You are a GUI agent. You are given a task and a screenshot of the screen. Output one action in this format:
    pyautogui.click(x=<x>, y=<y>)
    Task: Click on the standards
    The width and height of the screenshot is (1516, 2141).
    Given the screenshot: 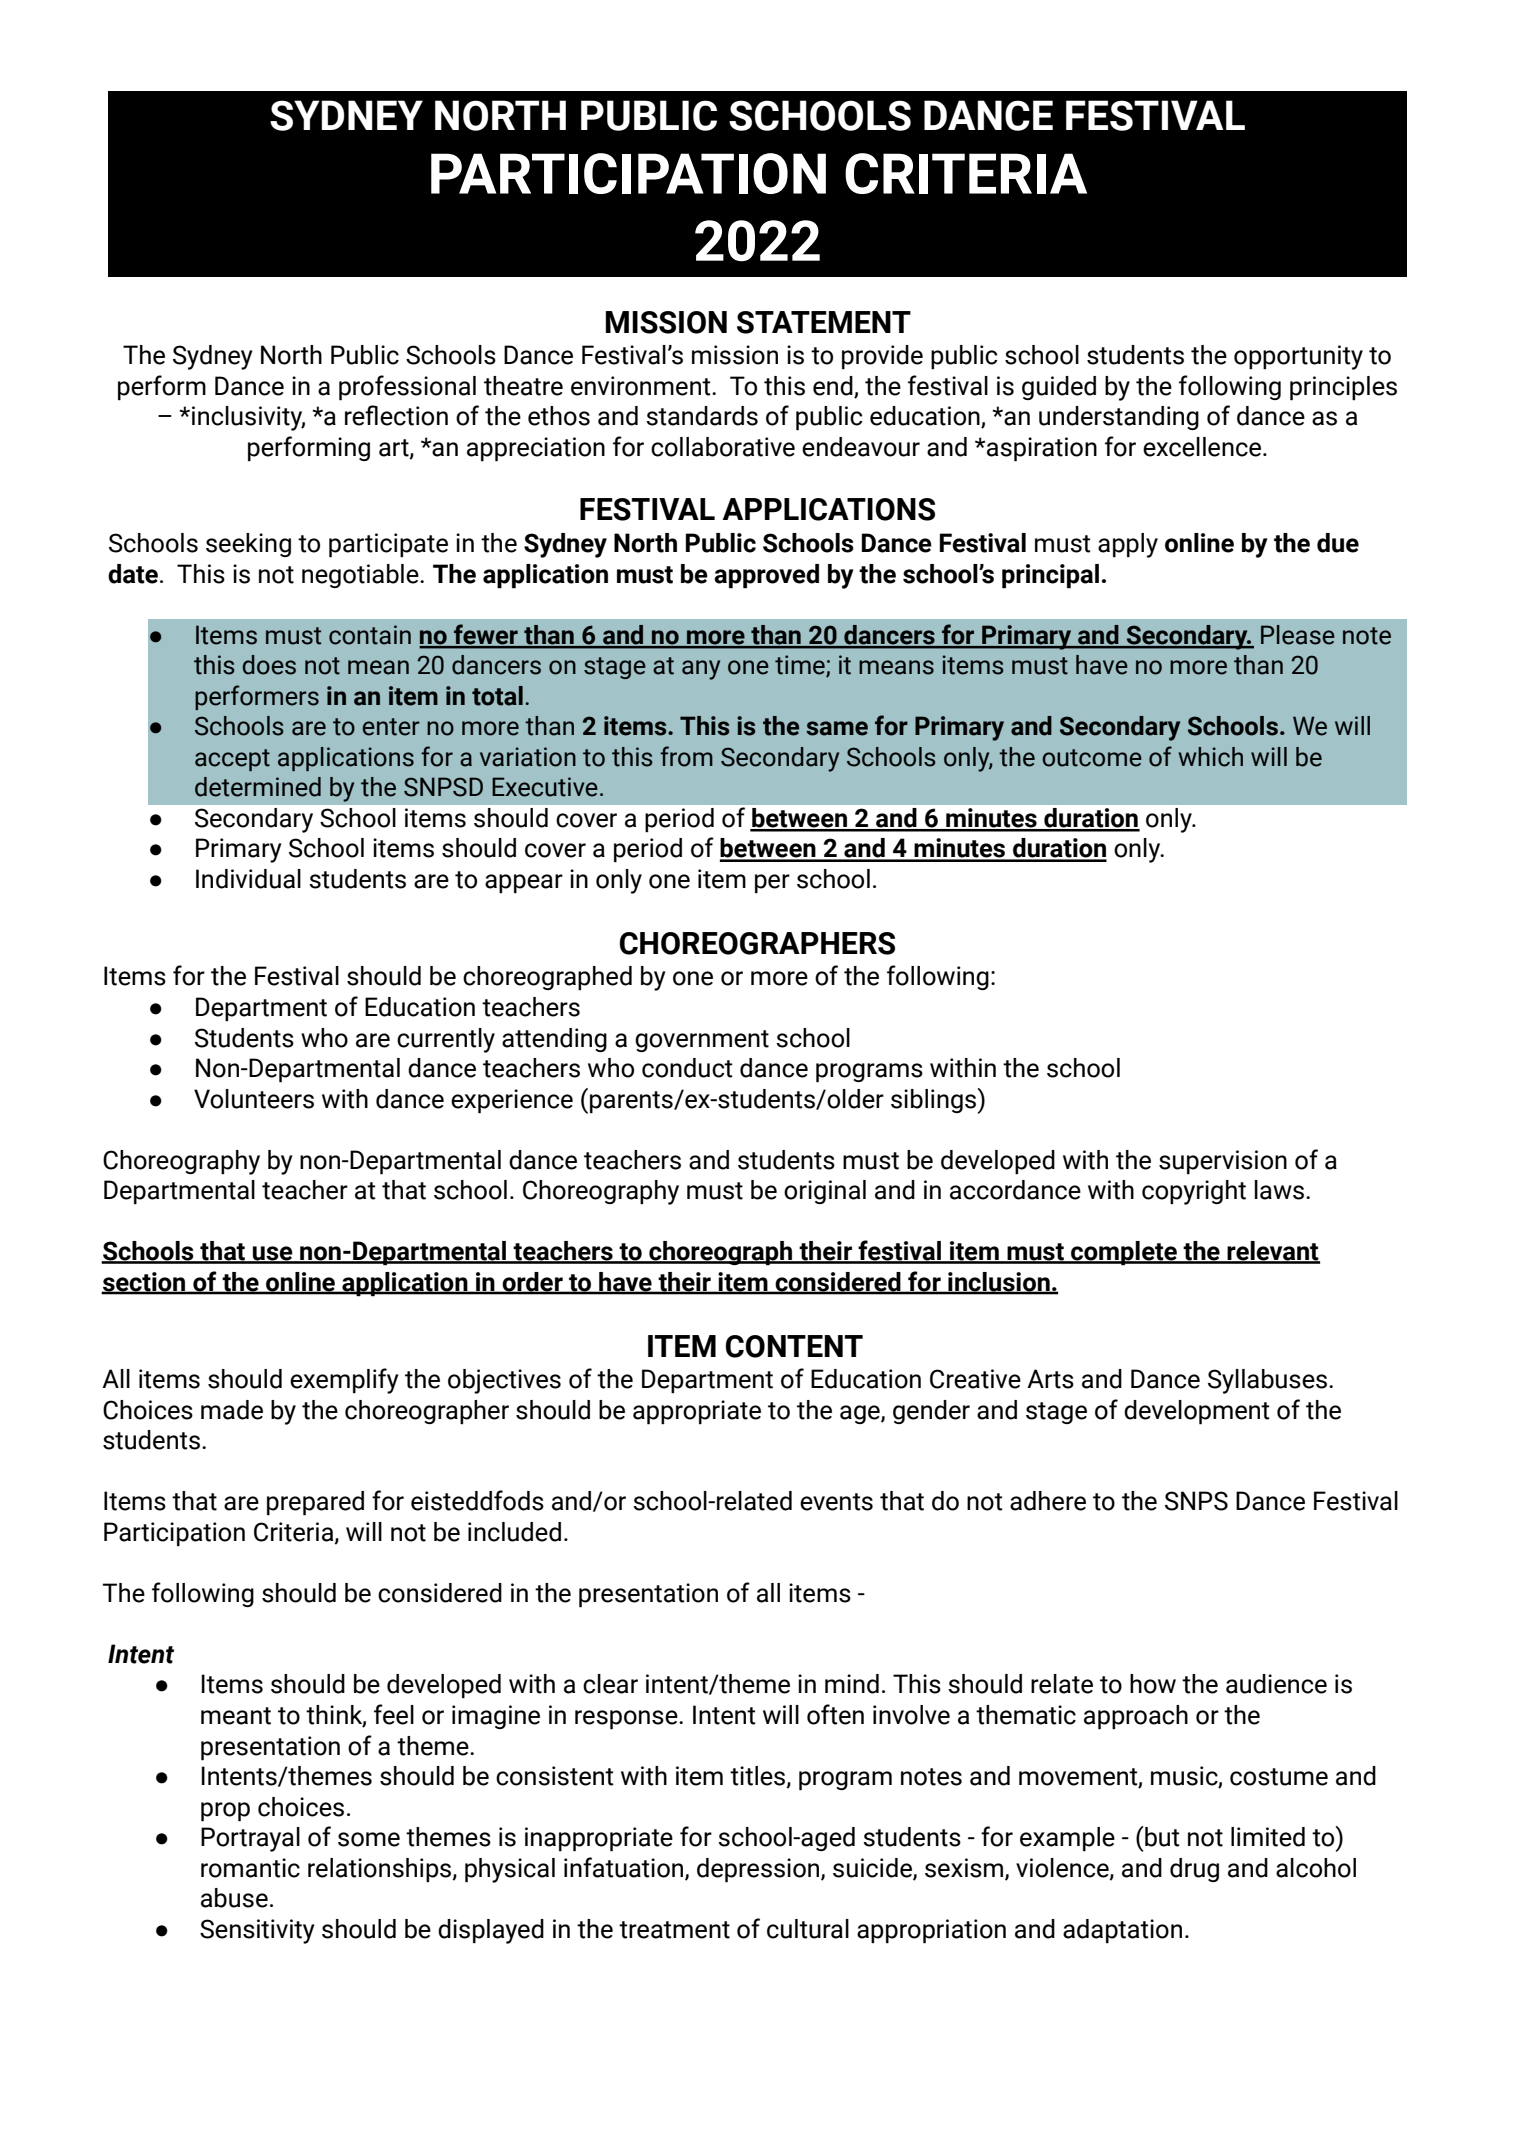 What is the action you would take?
    pyautogui.click(x=702, y=416)
